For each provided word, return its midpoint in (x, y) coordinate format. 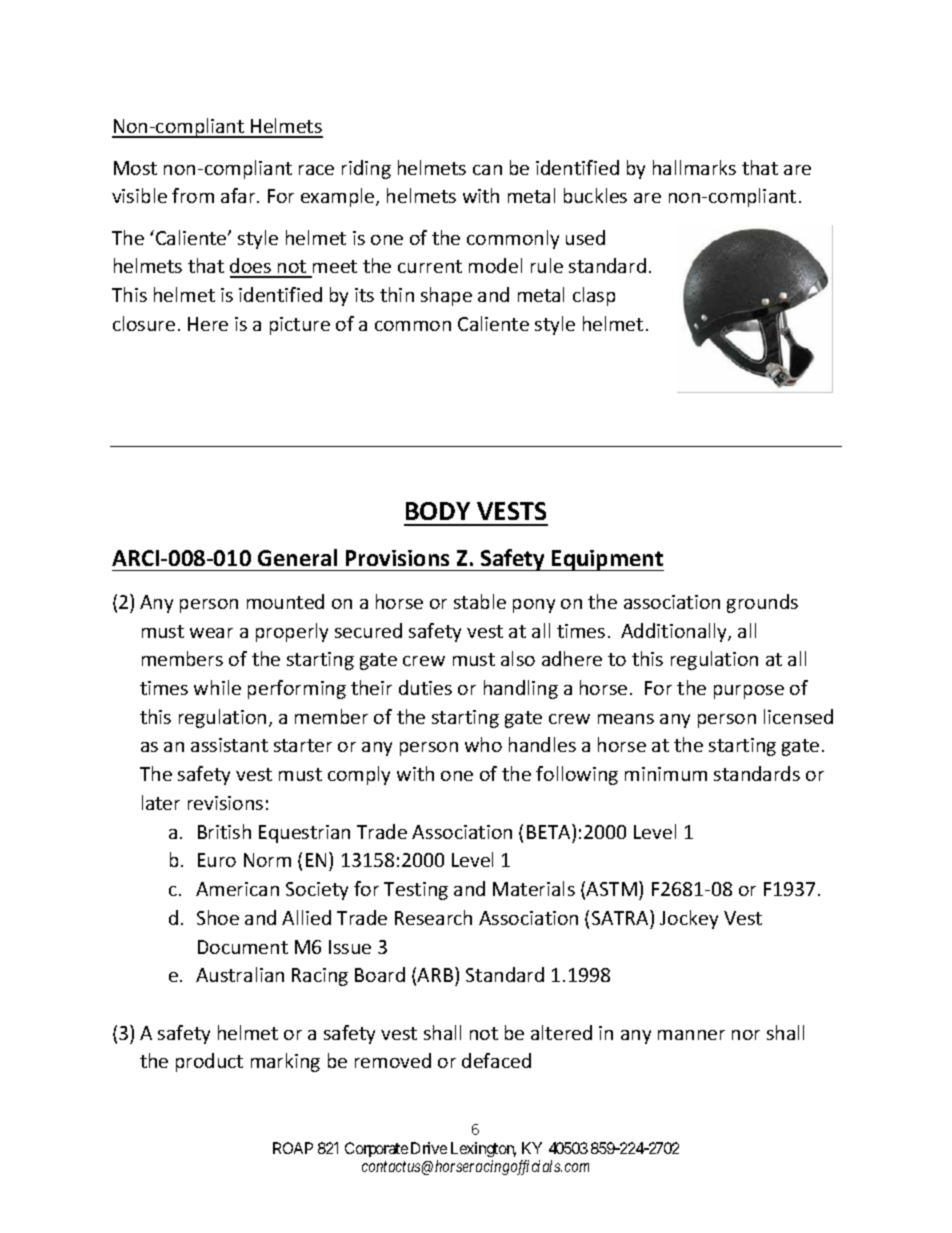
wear (211, 633)
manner (691, 1035)
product (209, 1062)
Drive (429, 1148)
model (495, 265)
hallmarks (694, 167)
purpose (749, 692)
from (193, 195)
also (518, 658)
